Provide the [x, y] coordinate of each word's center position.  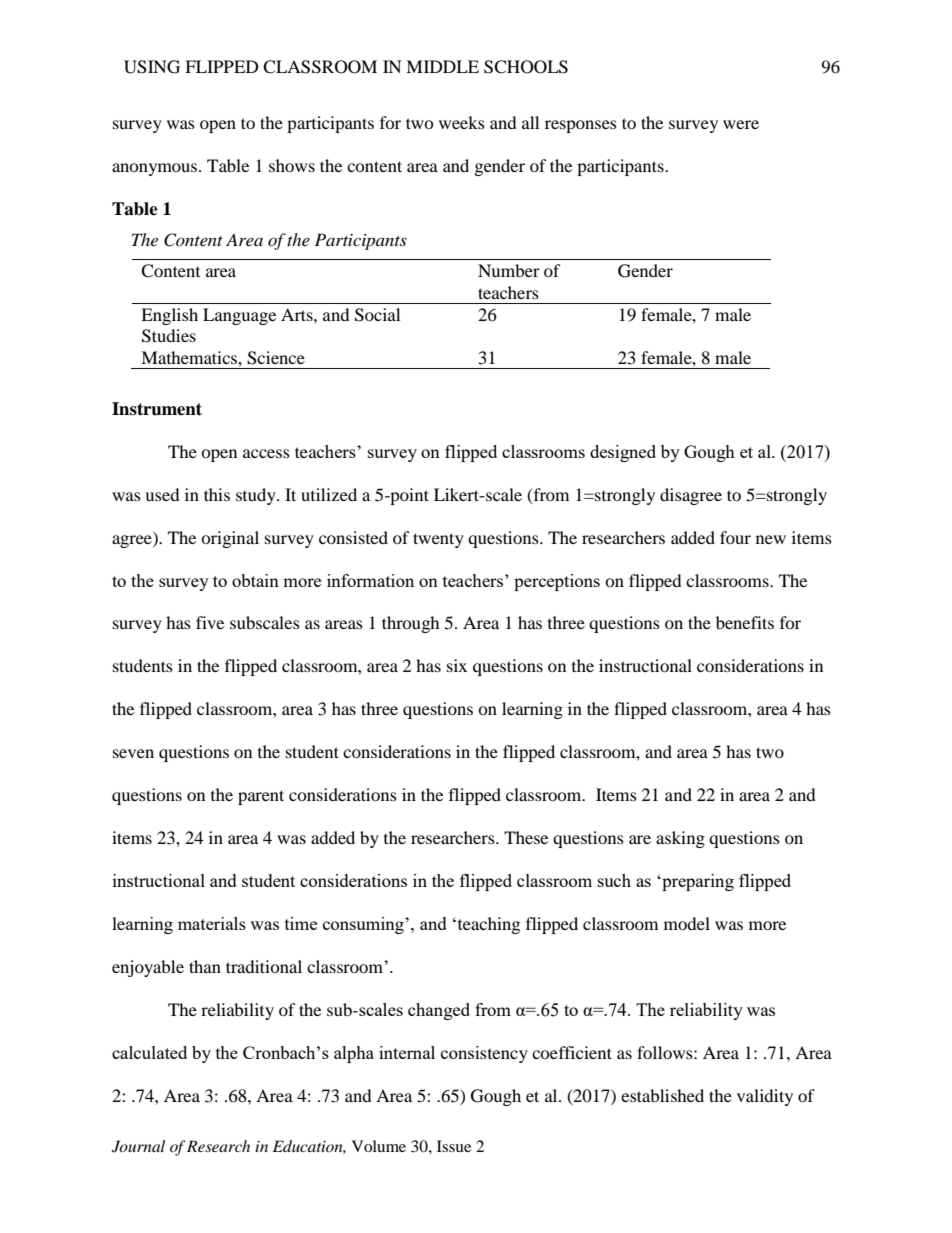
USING [152, 67]
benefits [745, 622]
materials [212, 923]
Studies [169, 336]
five [210, 622]
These [526, 837]
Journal [138, 1146]
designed [623, 453]
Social [377, 315]
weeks [462, 122]
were [741, 124]
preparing [697, 882]
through [411, 624]
